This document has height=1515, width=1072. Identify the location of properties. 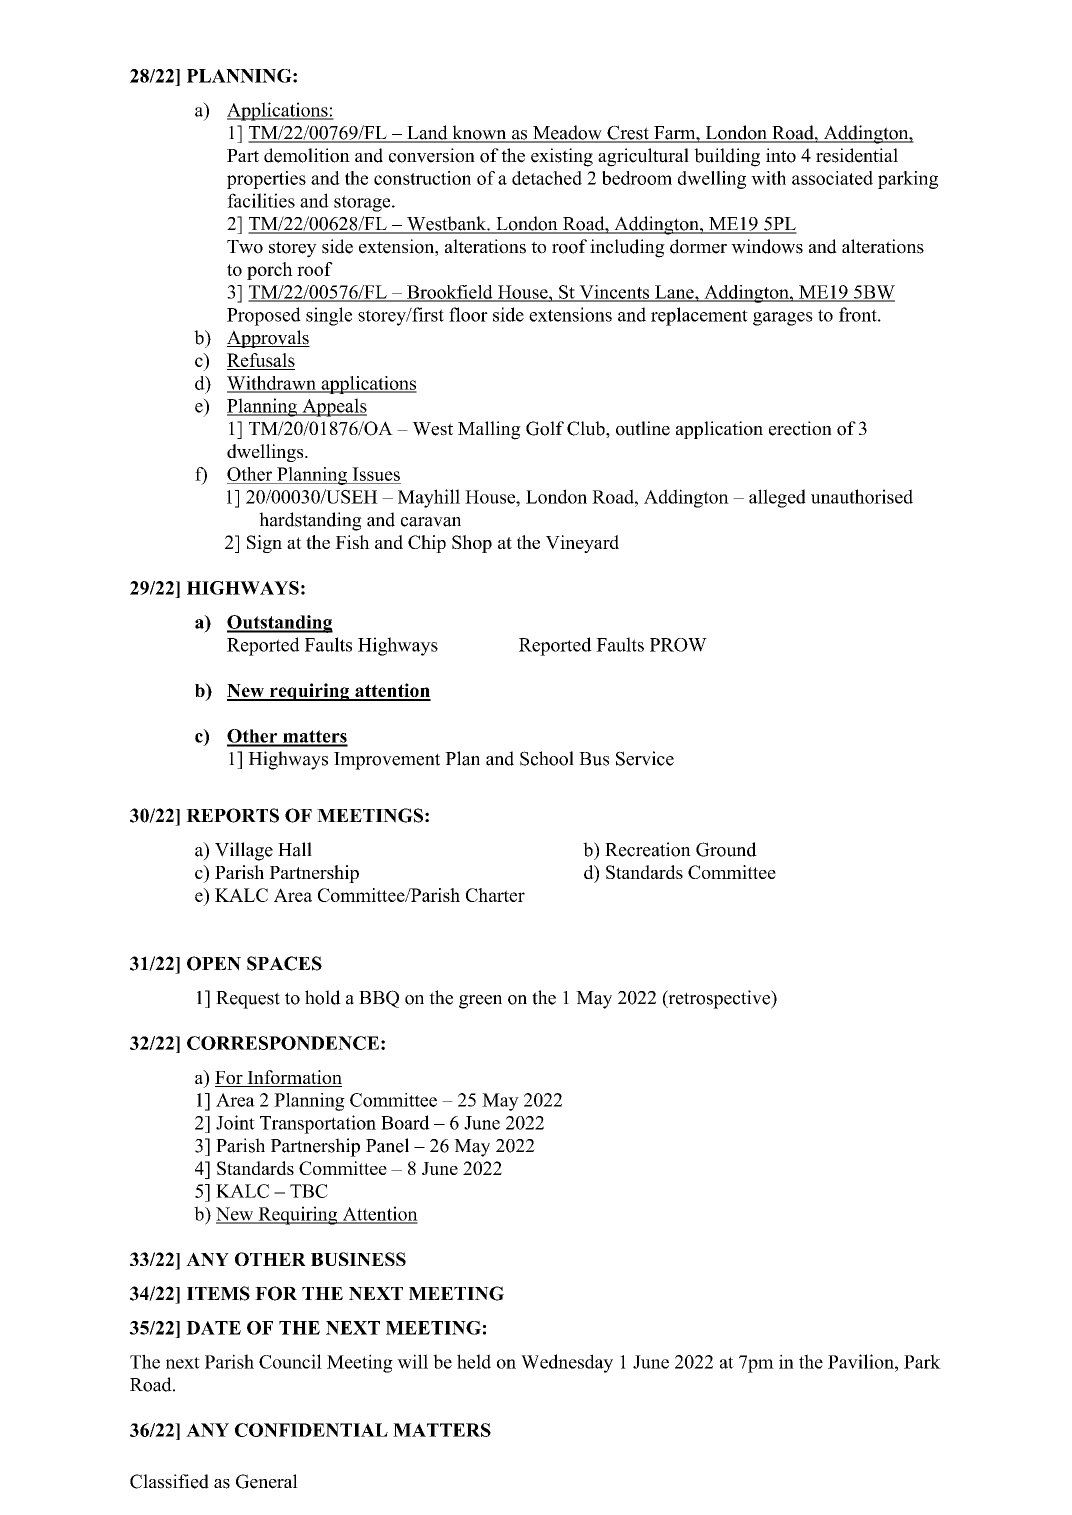
(266, 180).
